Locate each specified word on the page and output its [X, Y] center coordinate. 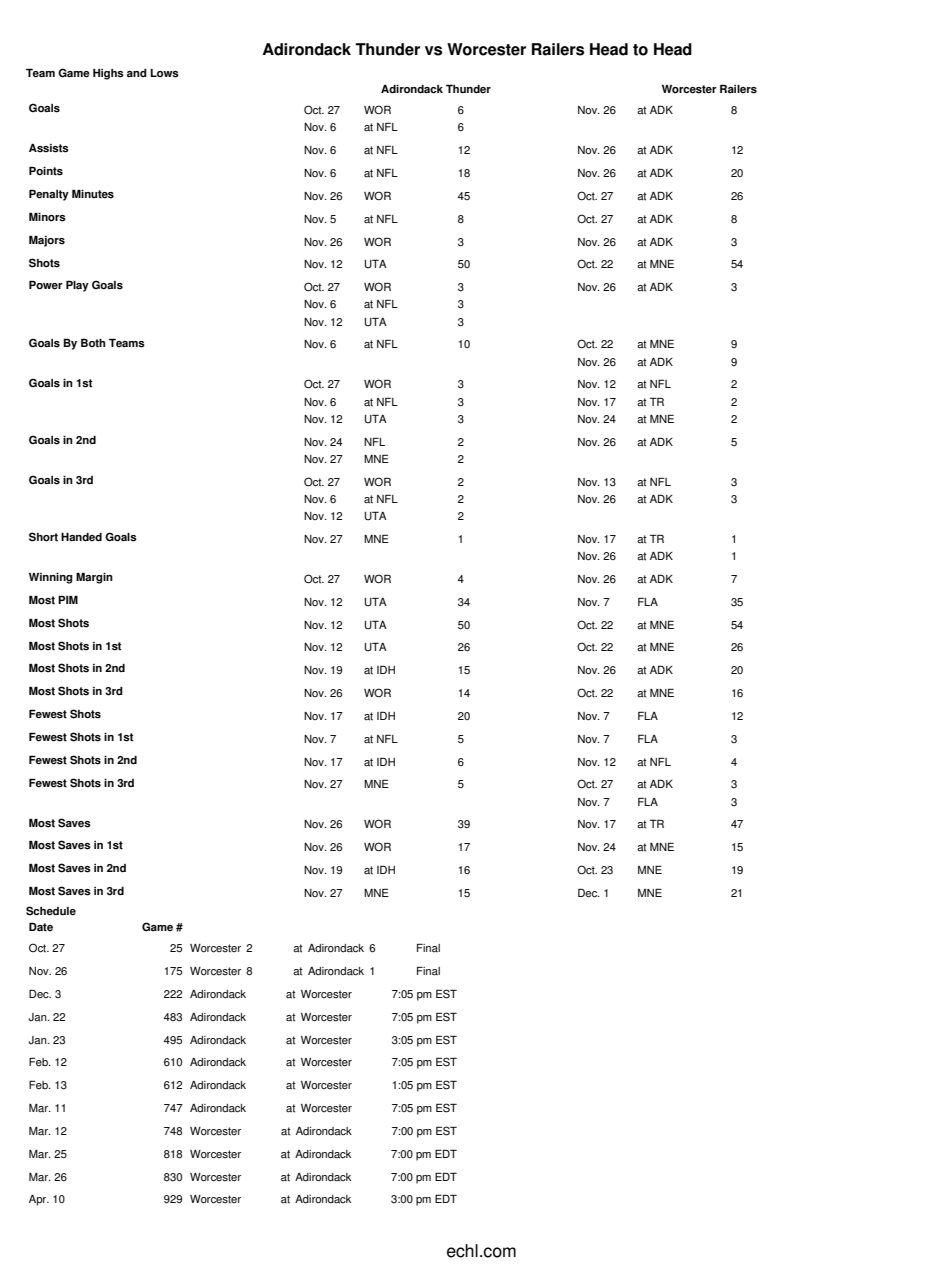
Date [41, 927]
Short [43, 537]
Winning [50, 578]
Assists [49, 148]
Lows [164, 73]
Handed [81, 537]
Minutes [93, 194]
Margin [94, 578]
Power [46, 285]
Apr [39, 1200]
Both [93, 343]
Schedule [51, 911]
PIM [68, 599]
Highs [108, 74]
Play [77, 286]
